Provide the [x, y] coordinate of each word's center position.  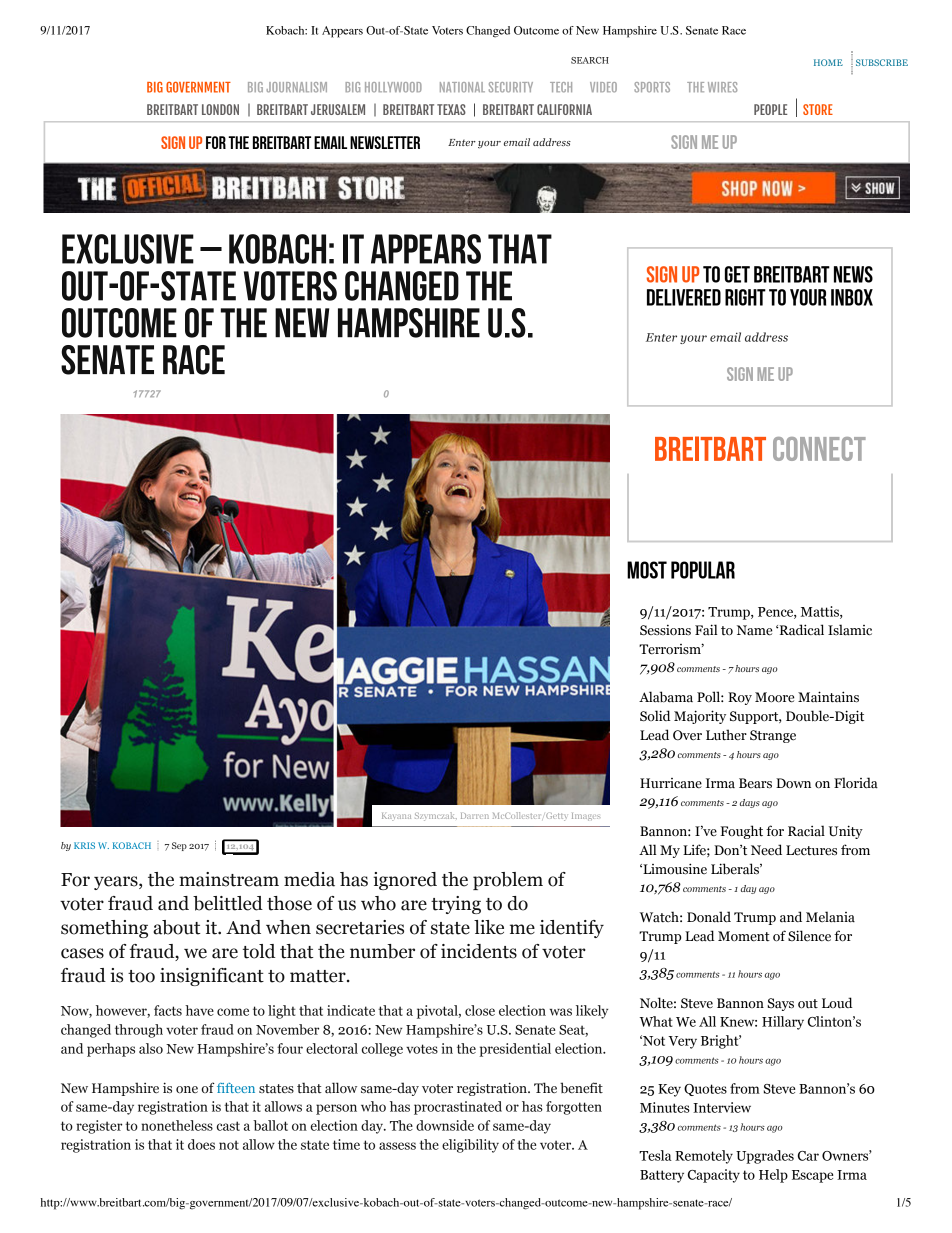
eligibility [470, 1146]
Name [754, 630]
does [201, 1144]
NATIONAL [462, 87]
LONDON [220, 109]
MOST [647, 570]
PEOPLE [771, 109]
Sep [179, 846]
